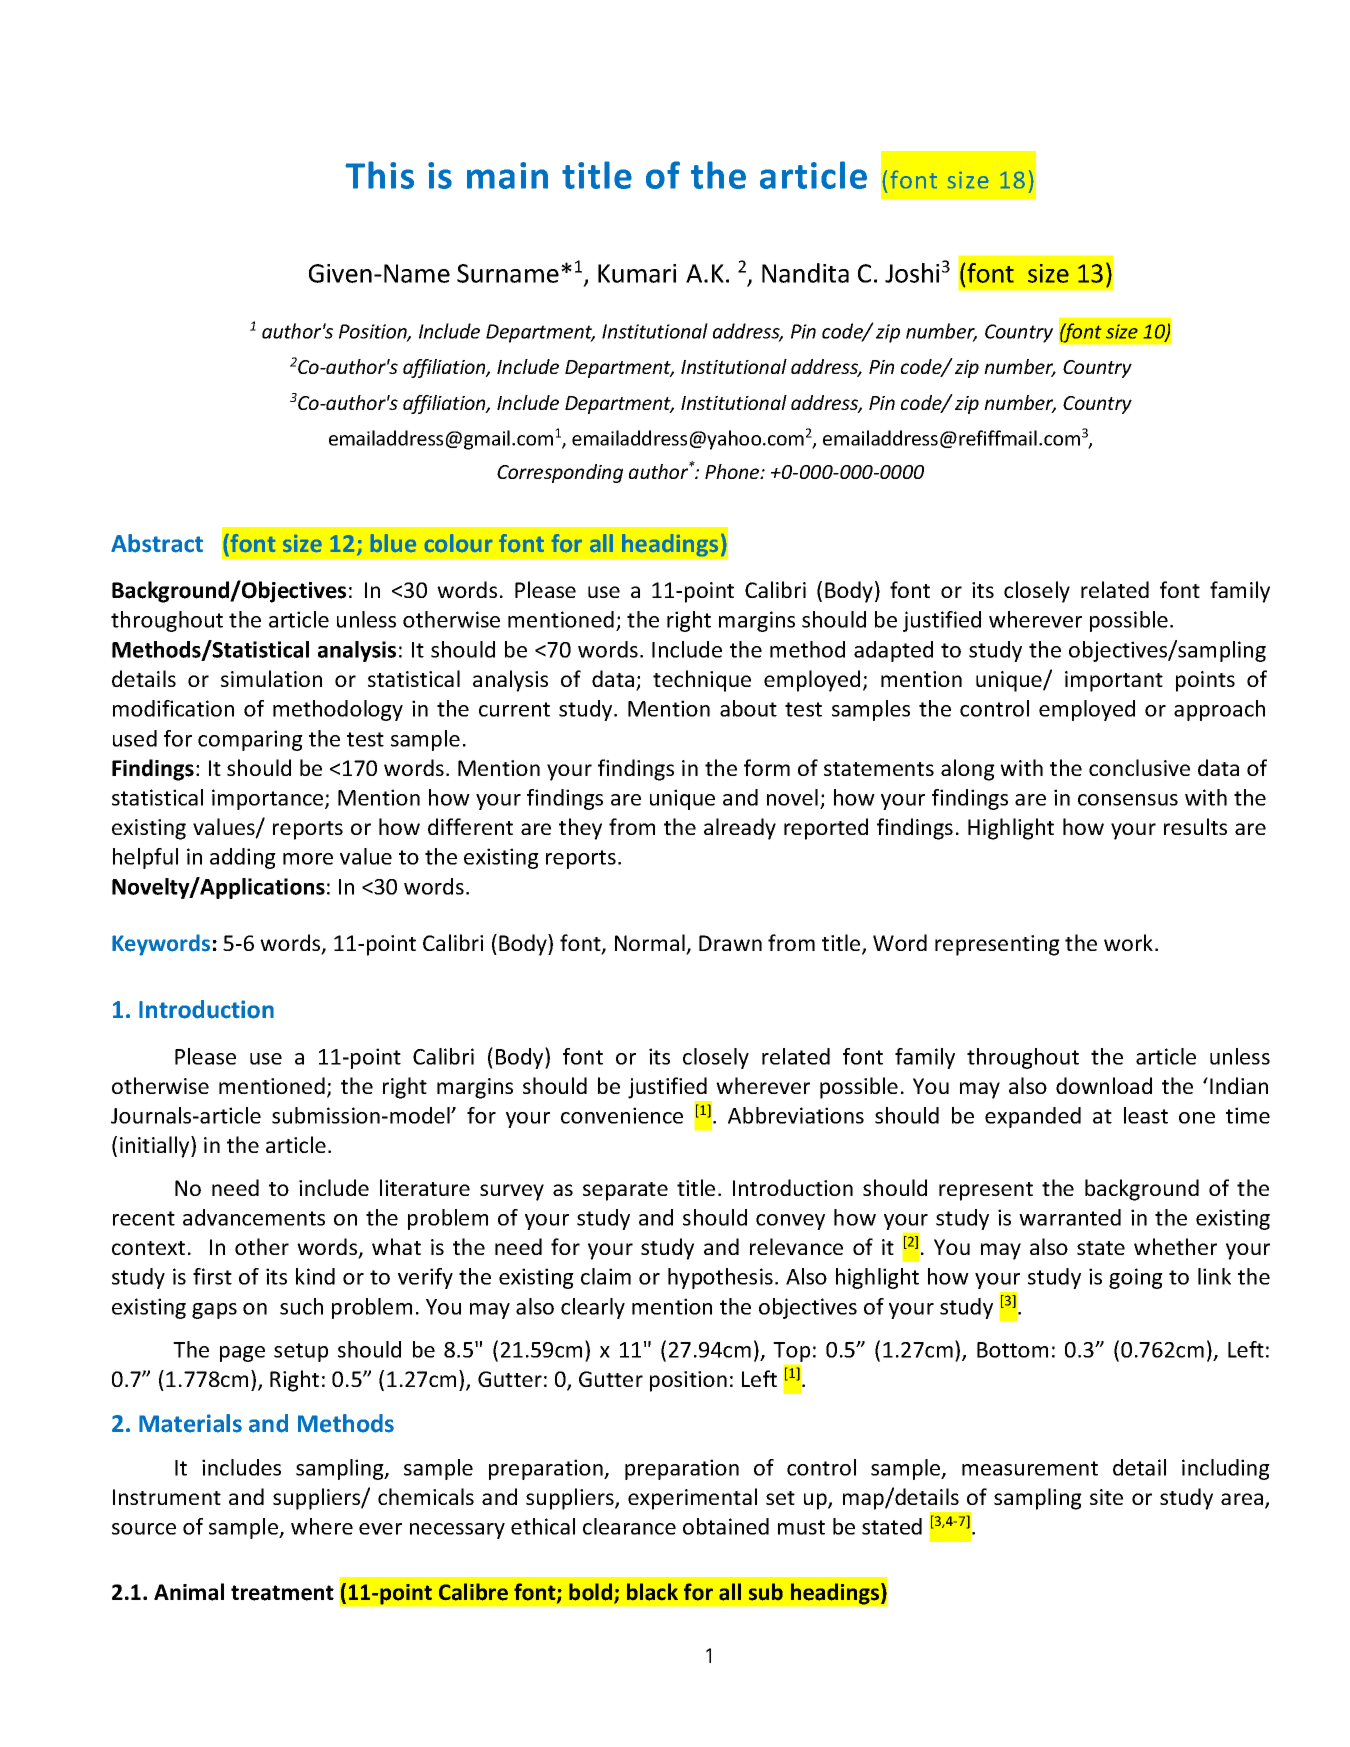 The image size is (1350, 1747). I want to click on Corresponding, so click(560, 473).
